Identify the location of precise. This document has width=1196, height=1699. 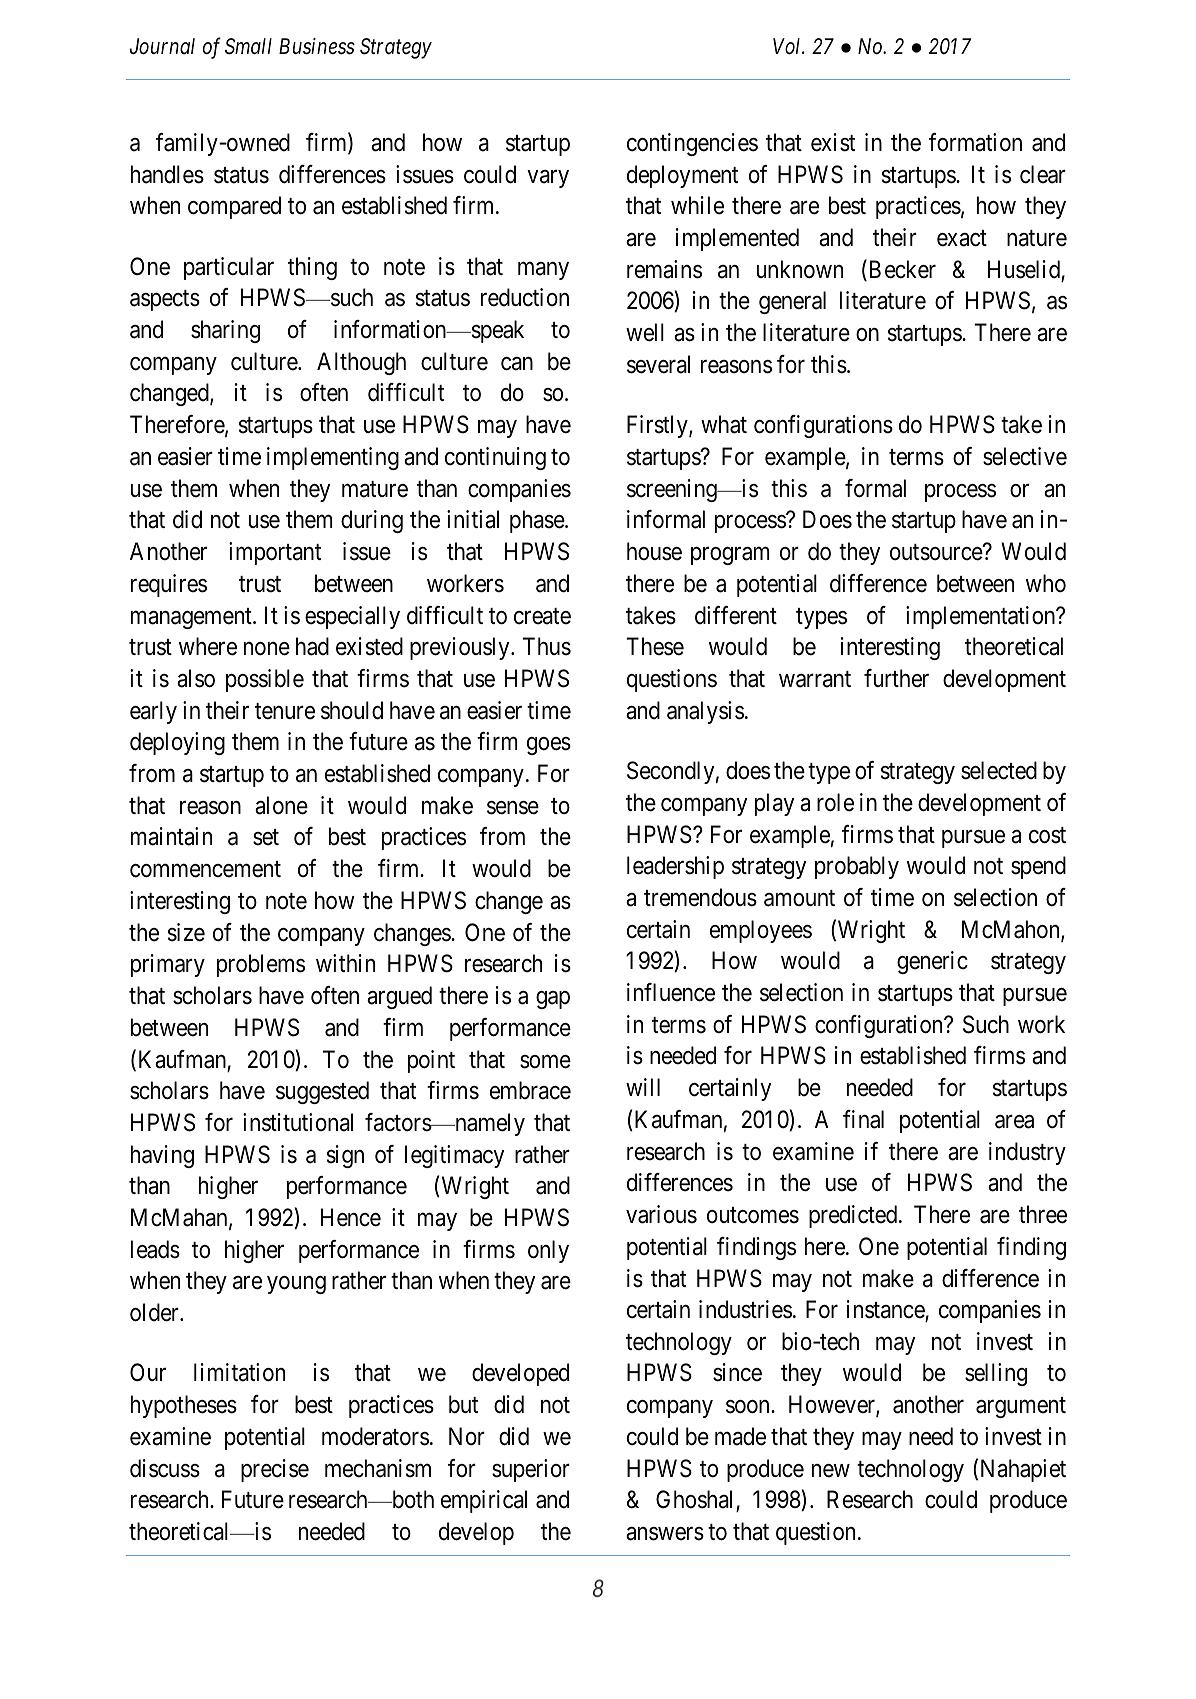
(275, 1470).
